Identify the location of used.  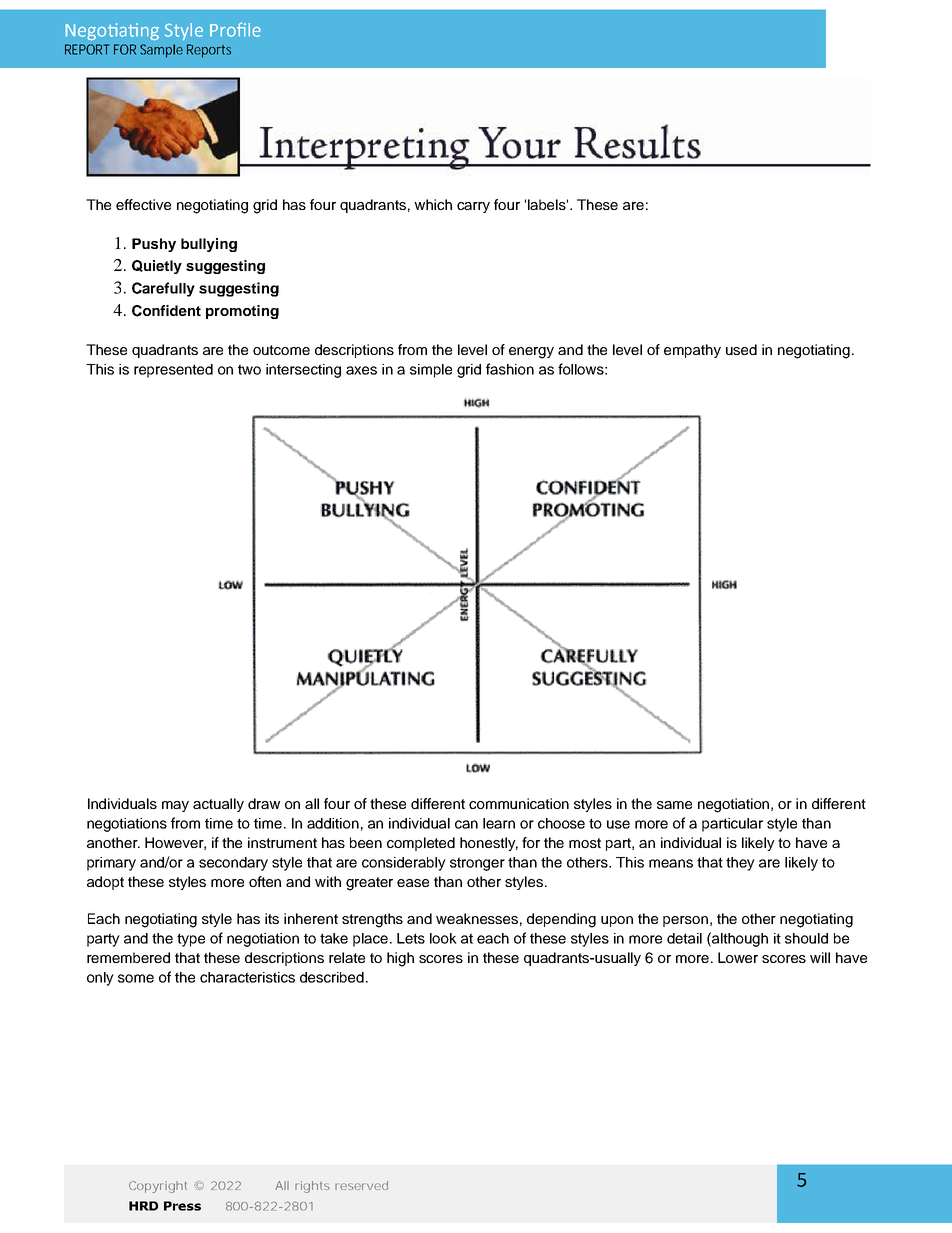
(741, 349).
